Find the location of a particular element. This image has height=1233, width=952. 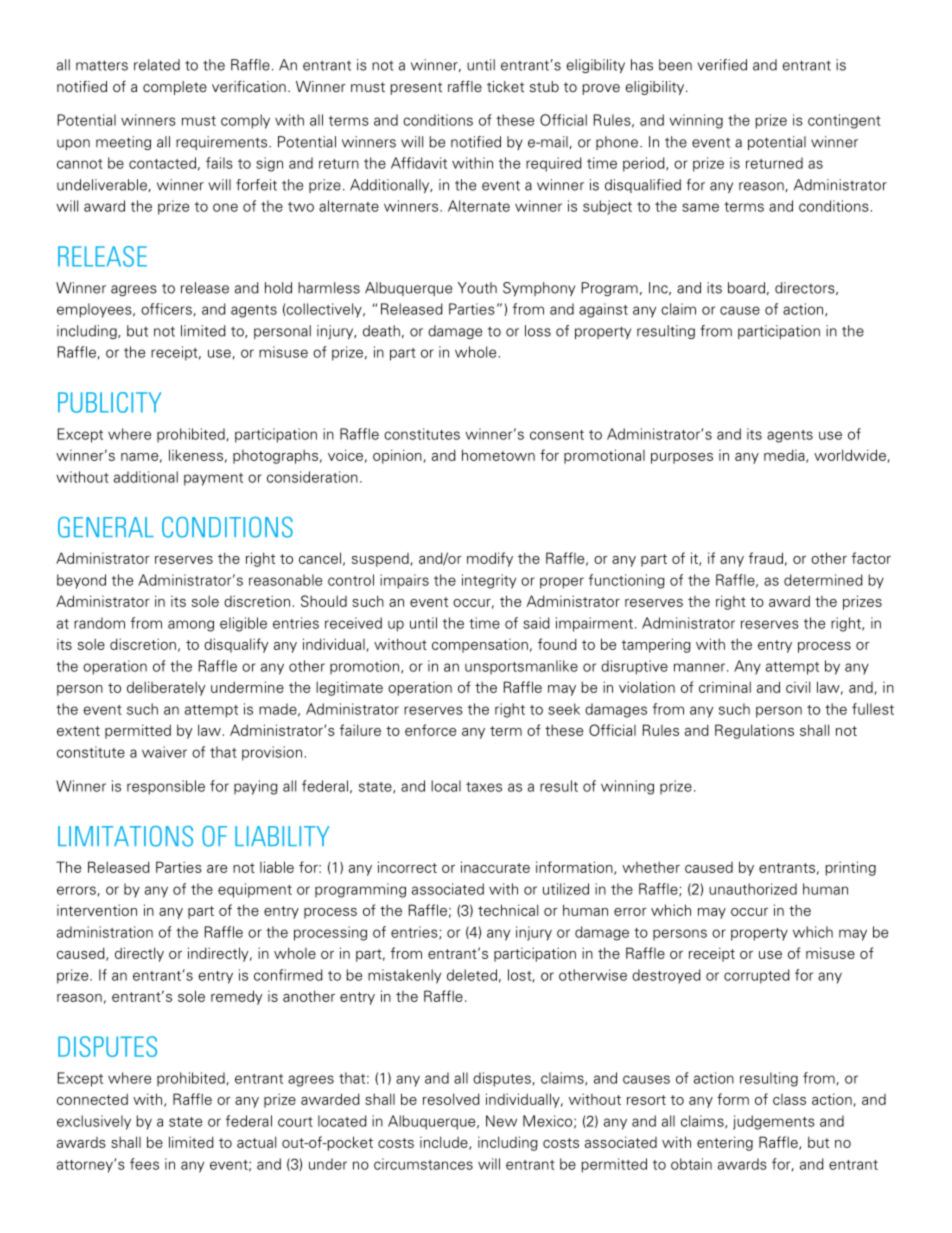

verified is located at coordinates (722, 65).
